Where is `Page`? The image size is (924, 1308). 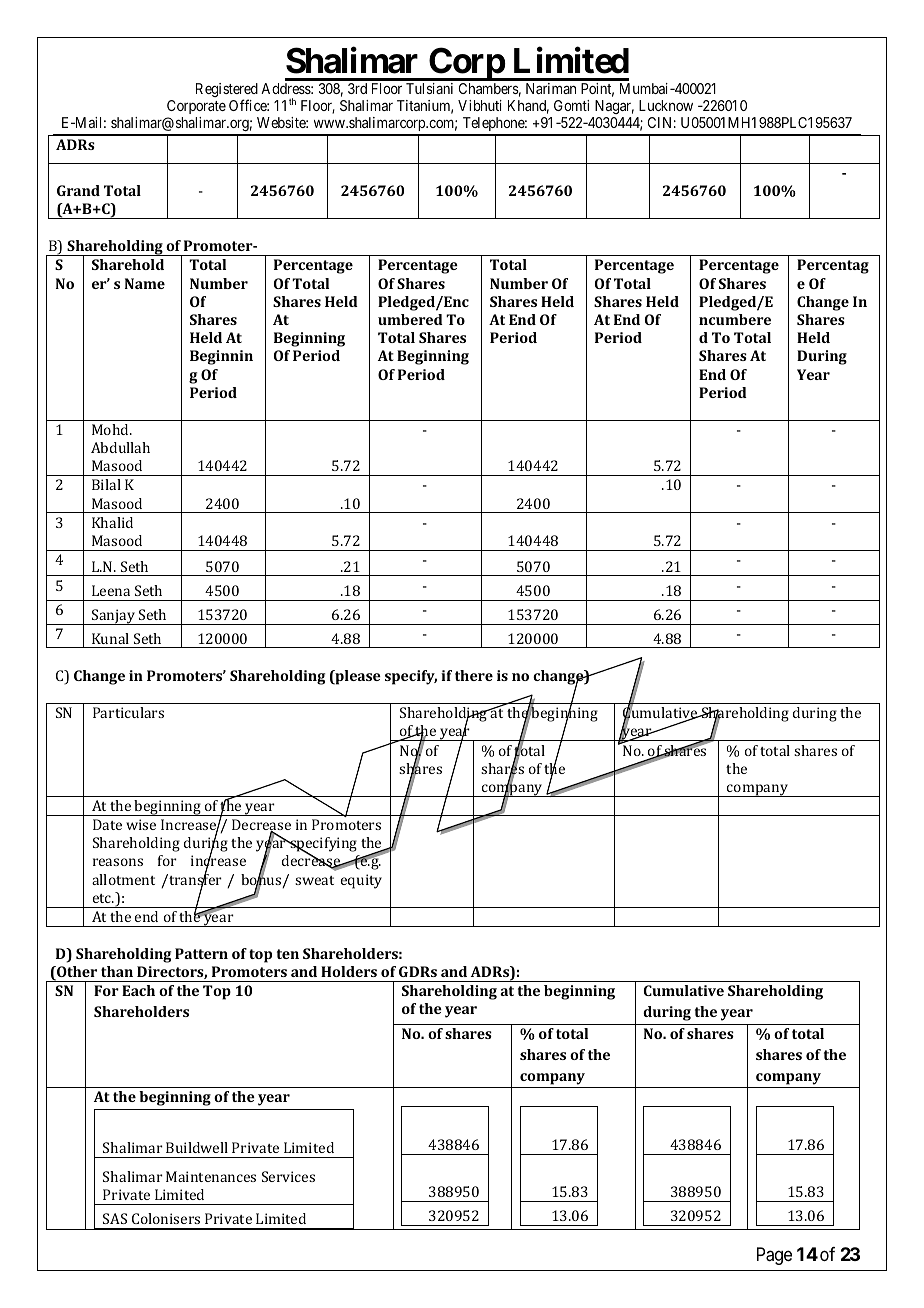
Page is located at coordinates (774, 1256).
